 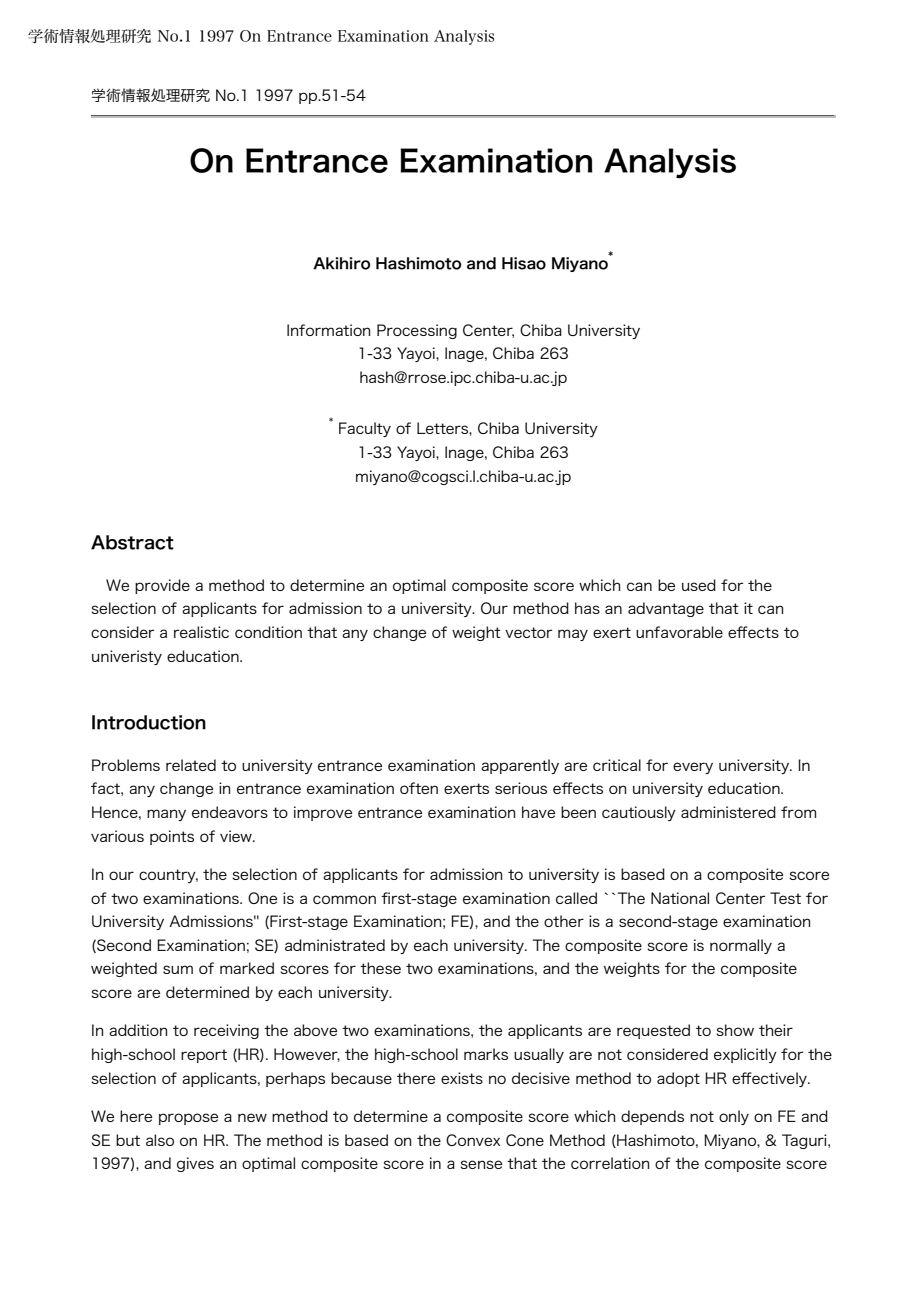 What do you see at coordinates (329, 330) in the page?
I see `Information` at bounding box center [329, 330].
